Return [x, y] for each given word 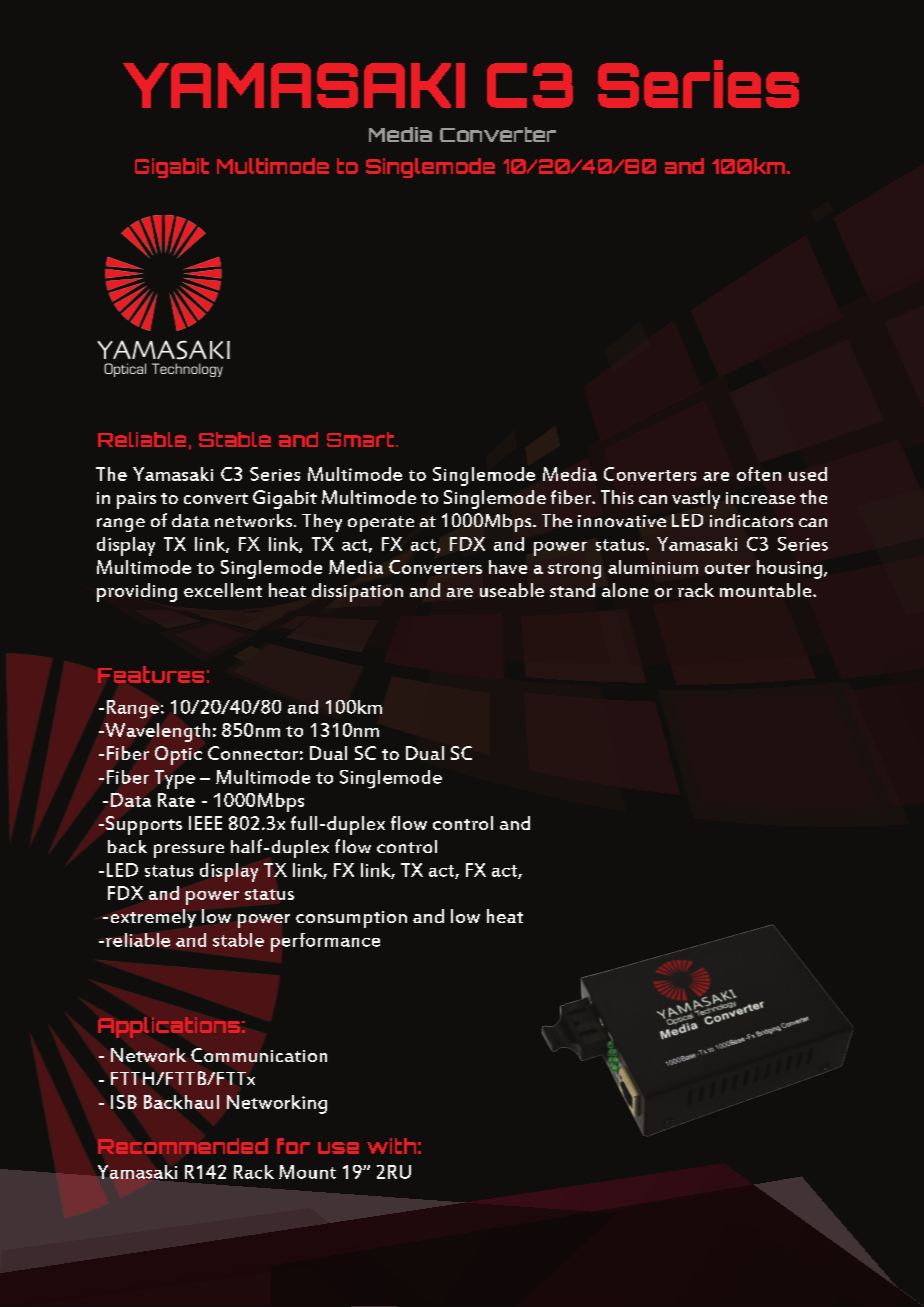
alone [625, 590]
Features [151, 674]
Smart [362, 439]
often [759, 474]
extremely [153, 918]
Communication [259, 1055]
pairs [136, 500]
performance [325, 942]
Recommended [183, 1146]
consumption [351, 919]
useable [512, 590]
